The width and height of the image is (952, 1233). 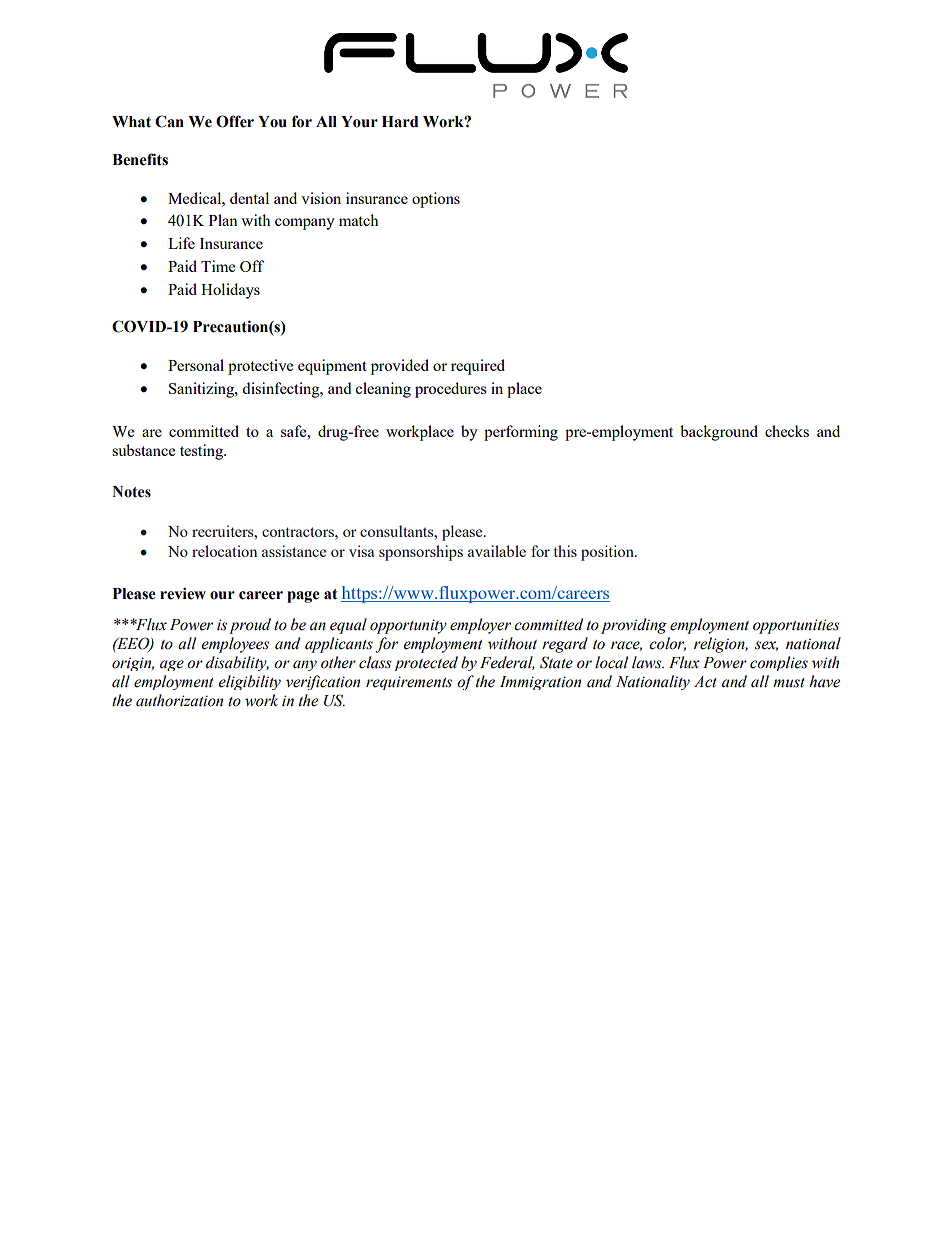 I want to click on options, so click(x=436, y=200).
